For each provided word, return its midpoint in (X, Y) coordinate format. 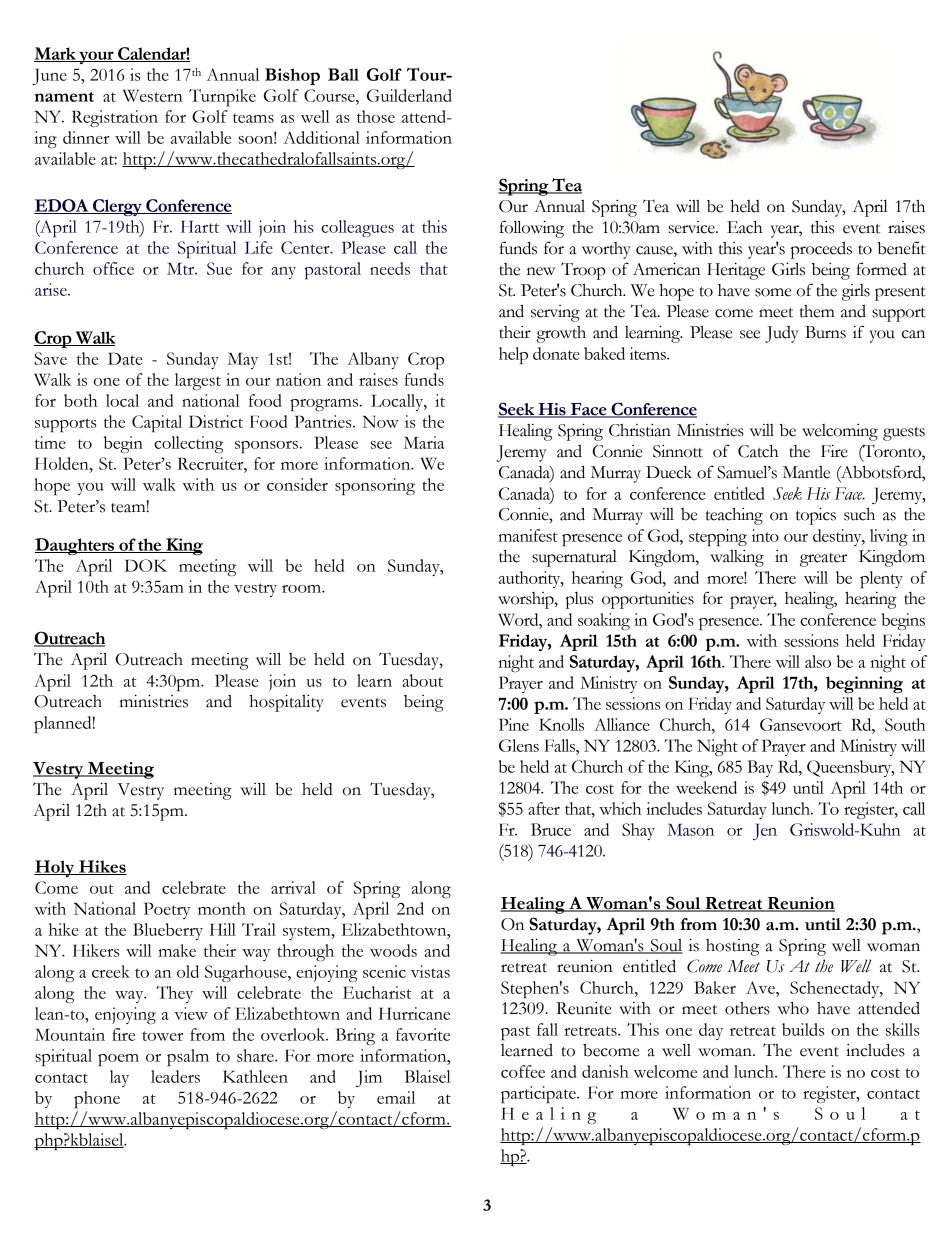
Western (153, 95)
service (693, 227)
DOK (146, 565)
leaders (175, 1076)
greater (823, 560)
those (376, 116)
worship (527, 600)
